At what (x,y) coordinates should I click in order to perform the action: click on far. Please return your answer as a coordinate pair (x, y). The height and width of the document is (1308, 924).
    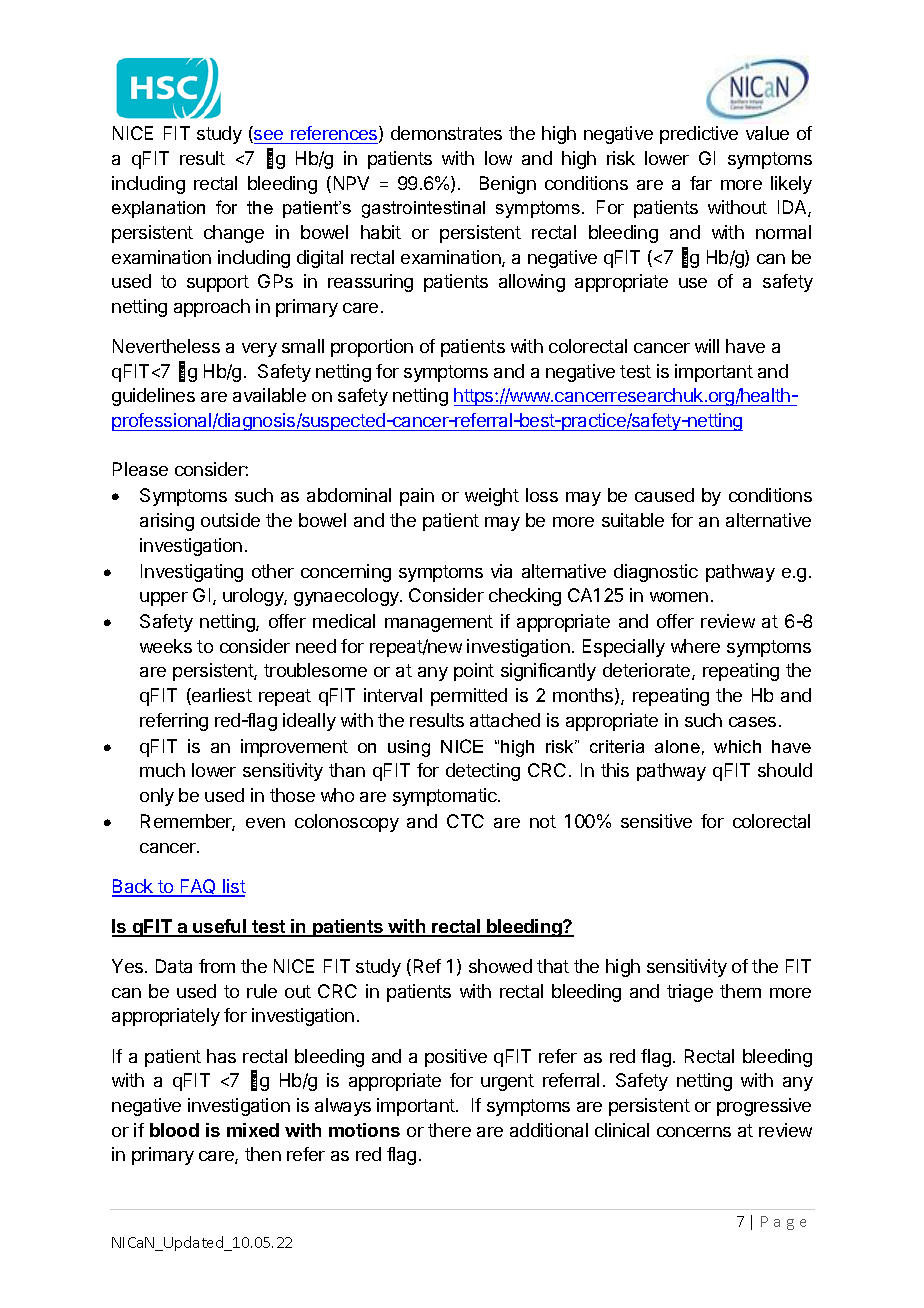
    Looking at the image, I should click on (701, 183).
